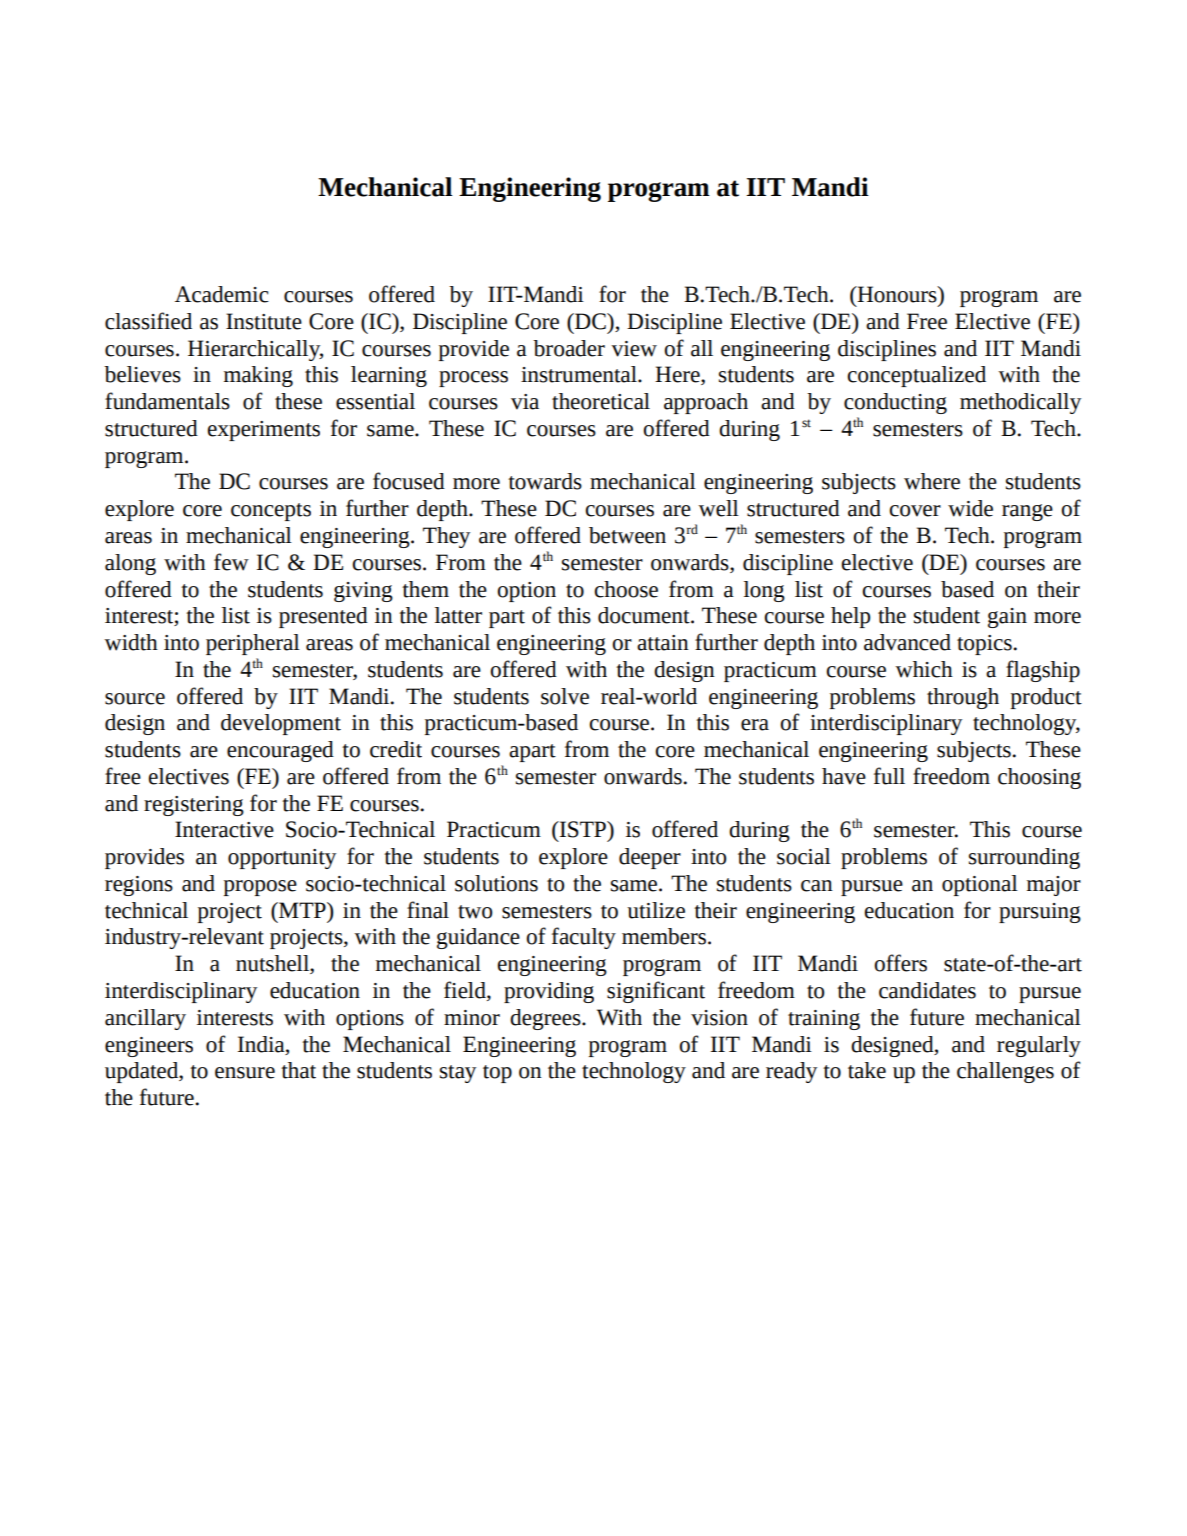  I want to click on solve, so click(565, 696).
